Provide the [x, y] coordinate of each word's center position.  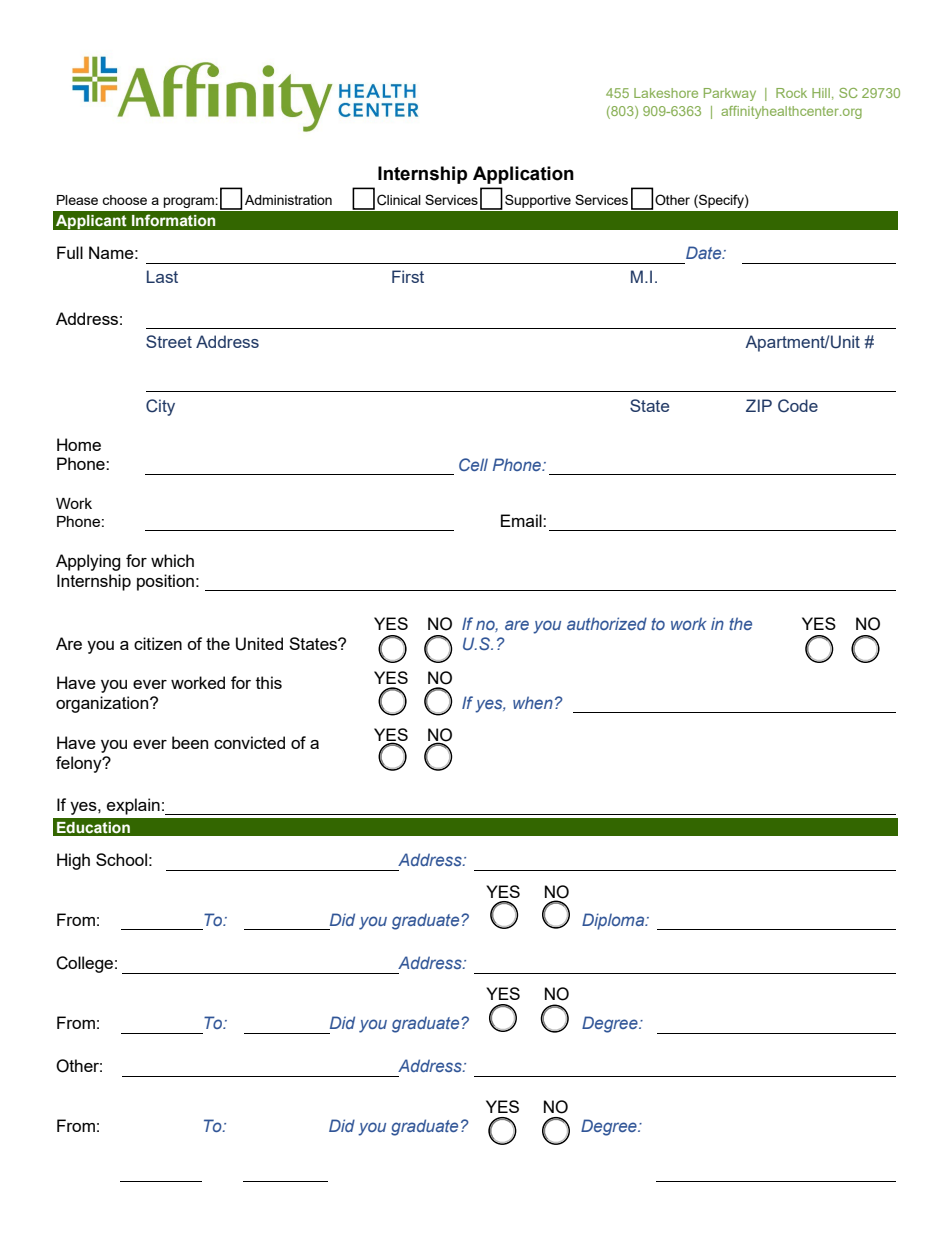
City [160, 407]
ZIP [759, 405]
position [165, 582]
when [533, 702]
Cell [473, 464]
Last [162, 276]
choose [124, 200]
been [190, 742]
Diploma [614, 921]
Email [522, 520]
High [73, 861]
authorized [607, 623]
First [408, 276]
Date [705, 252]
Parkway [730, 94]
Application [523, 175]
